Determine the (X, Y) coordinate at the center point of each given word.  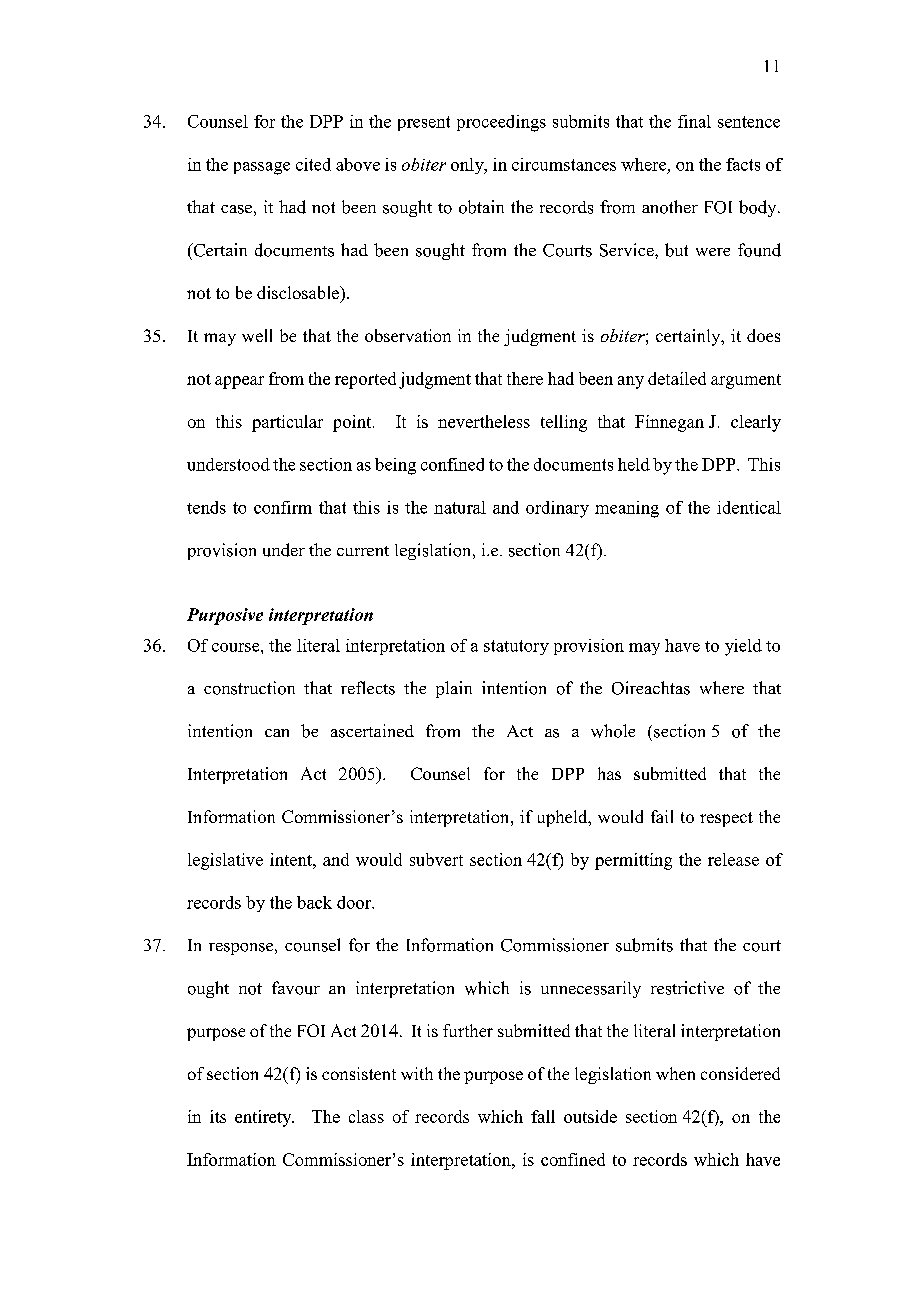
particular (287, 423)
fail (662, 816)
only (468, 166)
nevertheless (484, 421)
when (675, 1073)
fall (543, 1116)
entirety (264, 1118)
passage (262, 168)
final (694, 121)
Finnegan (669, 423)
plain (454, 689)
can (277, 733)
